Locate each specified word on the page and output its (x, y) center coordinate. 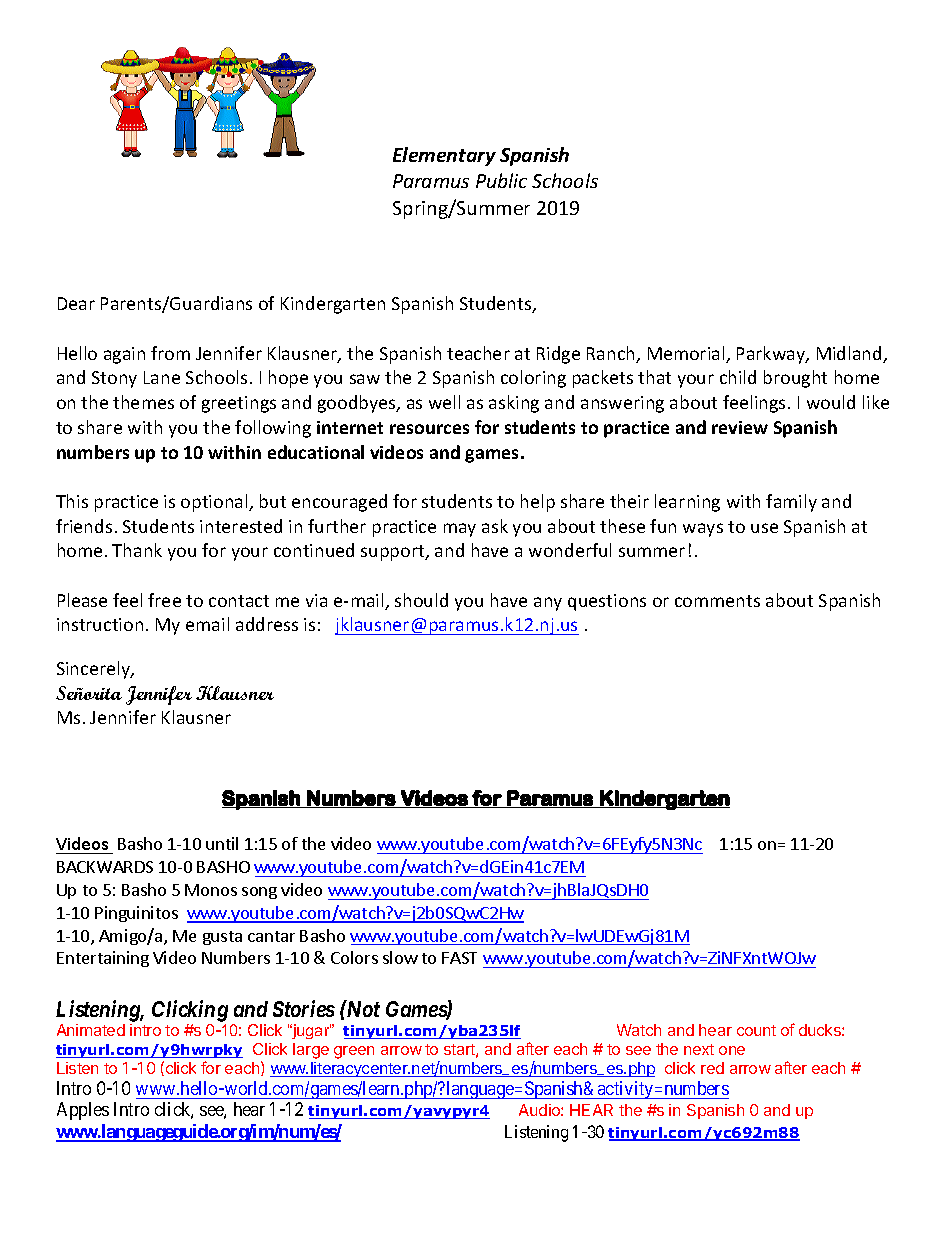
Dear (76, 303)
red (712, 1068)
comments (717, 601)
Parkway (772, 355)
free (164, 600)
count (756, 1030)
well (444, 402)
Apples (83, 1111)
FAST (459, 958)
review (740, 427)
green (354, 1052)
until (222, 843)
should (421, 600)
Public (501, 180)
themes (143, 402)
